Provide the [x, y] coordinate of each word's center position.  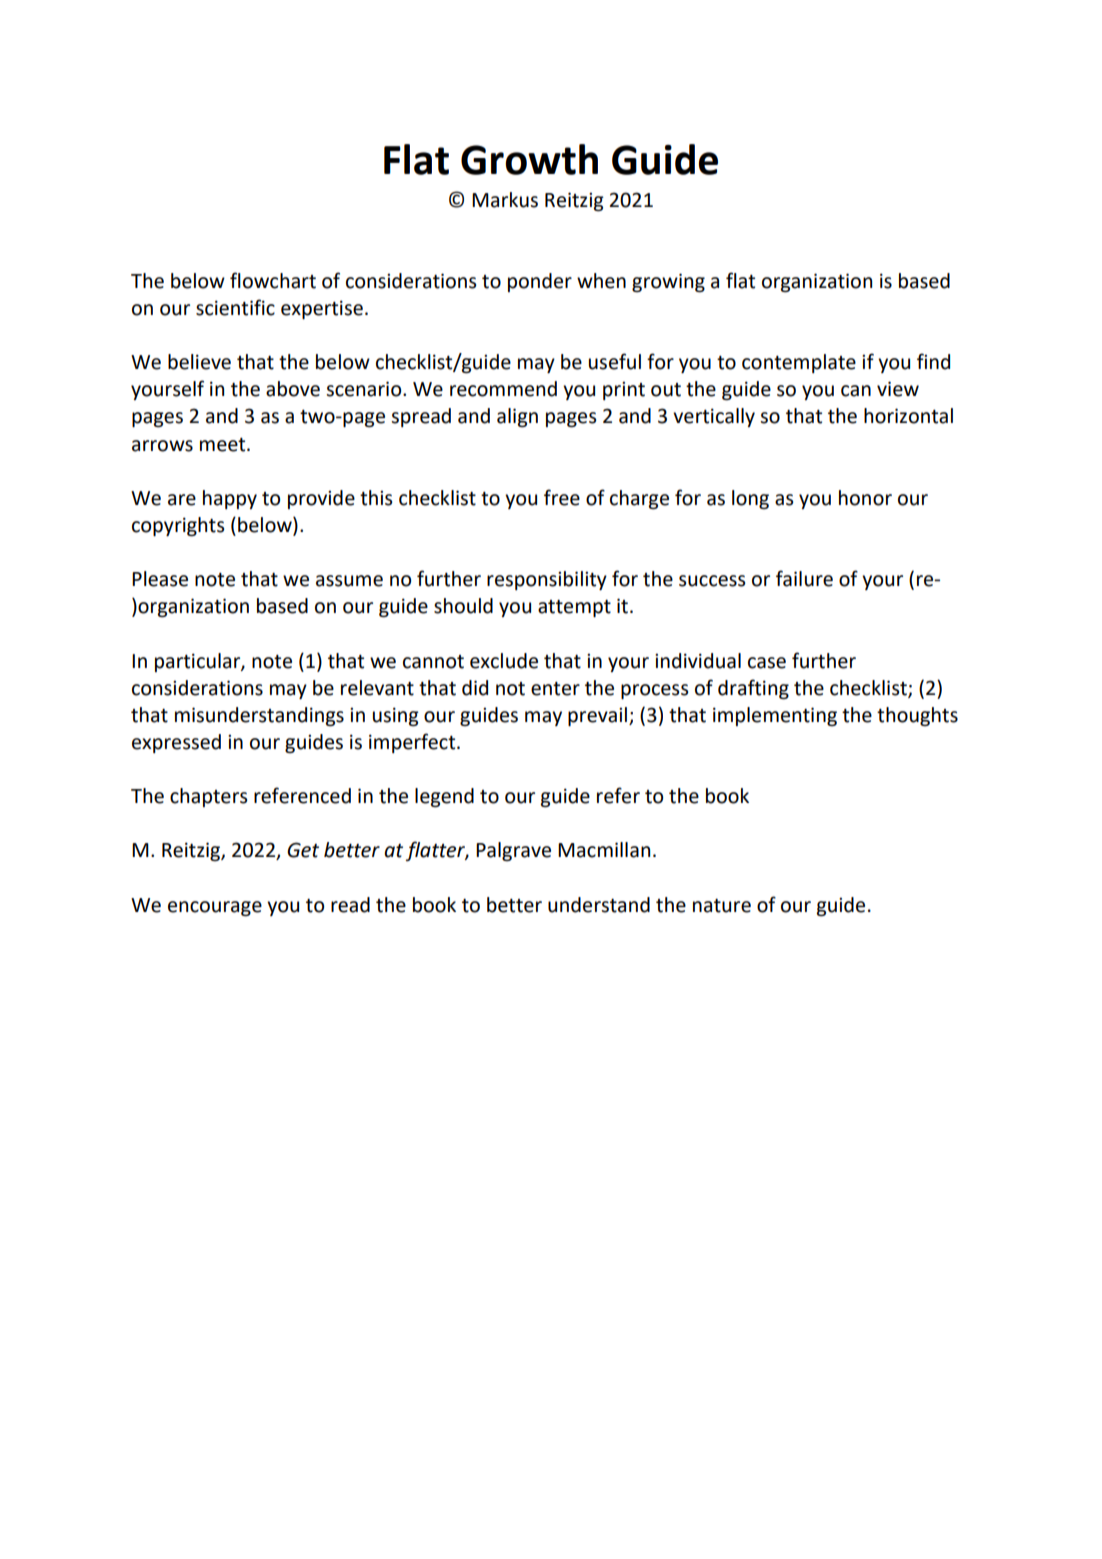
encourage [215, 908]
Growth [529, 159]
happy [230, 499]
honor [865, 498]
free [562, 497]
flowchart [273, 280]
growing [668, 282]
